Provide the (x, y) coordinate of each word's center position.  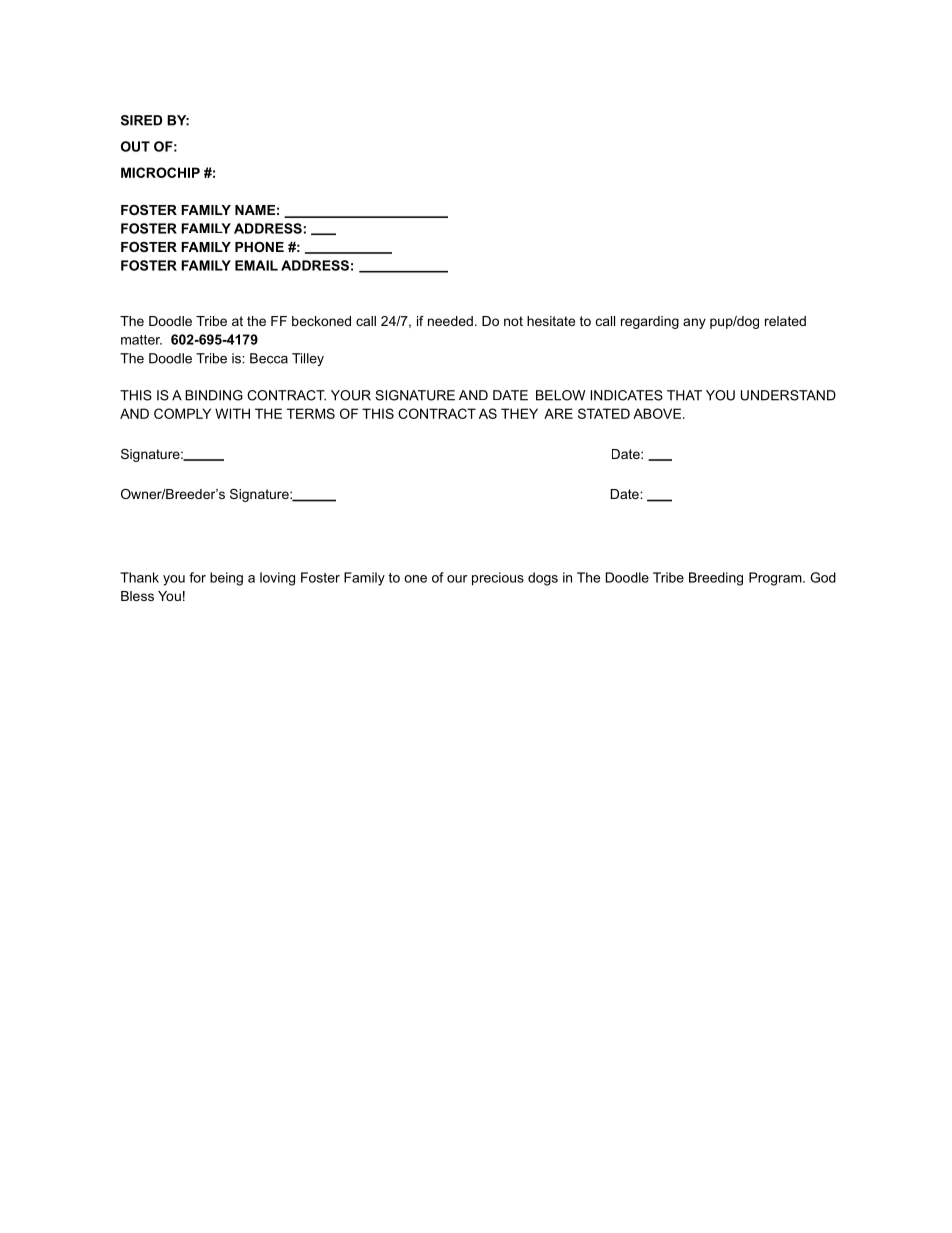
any (694, 323)
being (226, 579)
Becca (269, 358)
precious (498, 579)
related (785, 321)
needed (450, 321)
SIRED (141, 120)
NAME (255, 210)
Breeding (716, 579)
